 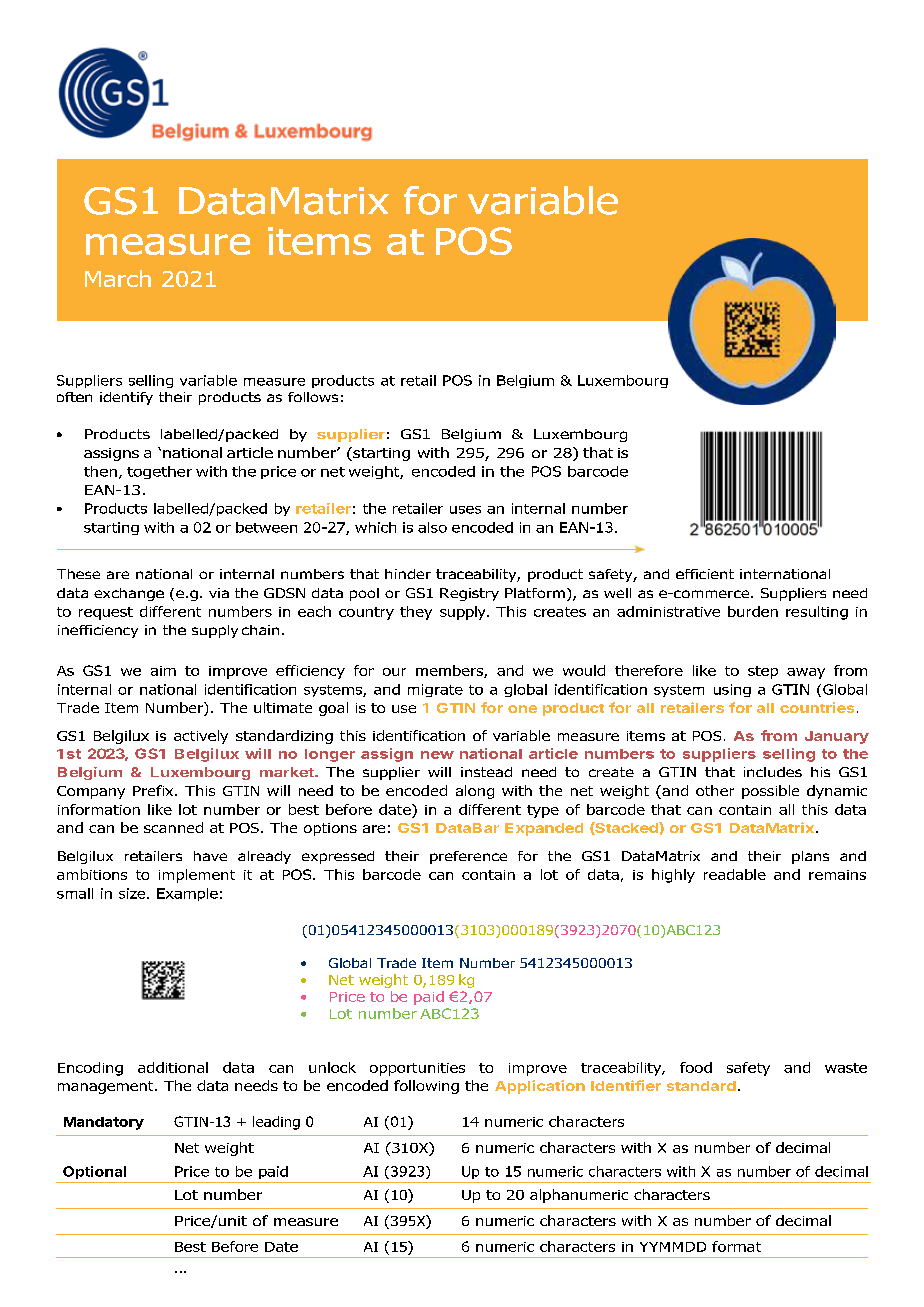 What do you see at coordinates (696, 1067) in the screenshot?
I see `food` at bounding box center [696, 1067].
